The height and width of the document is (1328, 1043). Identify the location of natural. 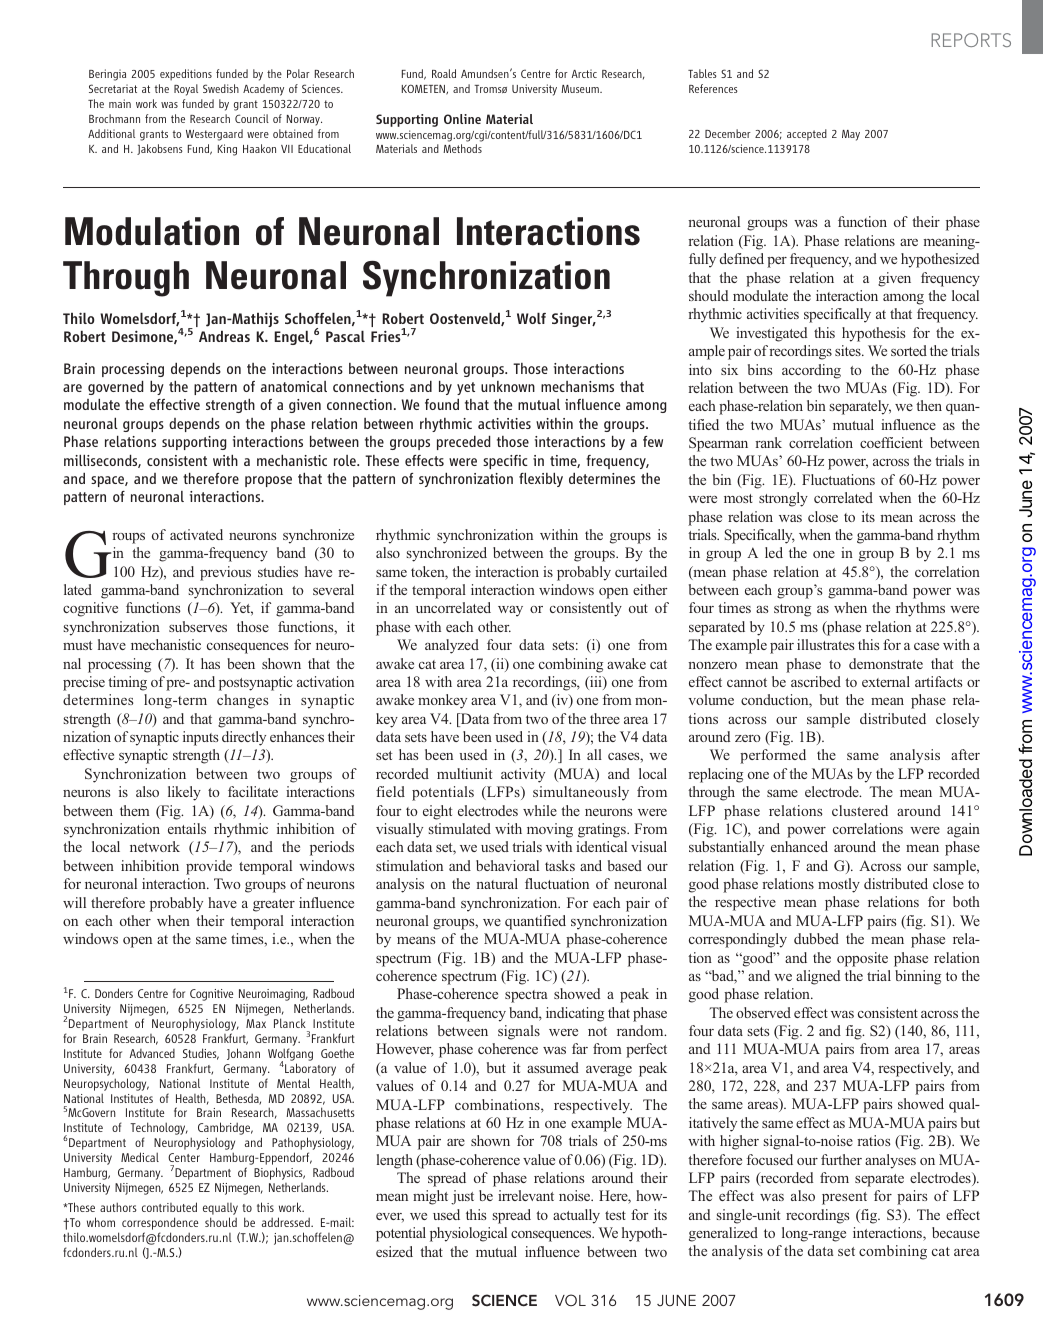
(497, 883).
